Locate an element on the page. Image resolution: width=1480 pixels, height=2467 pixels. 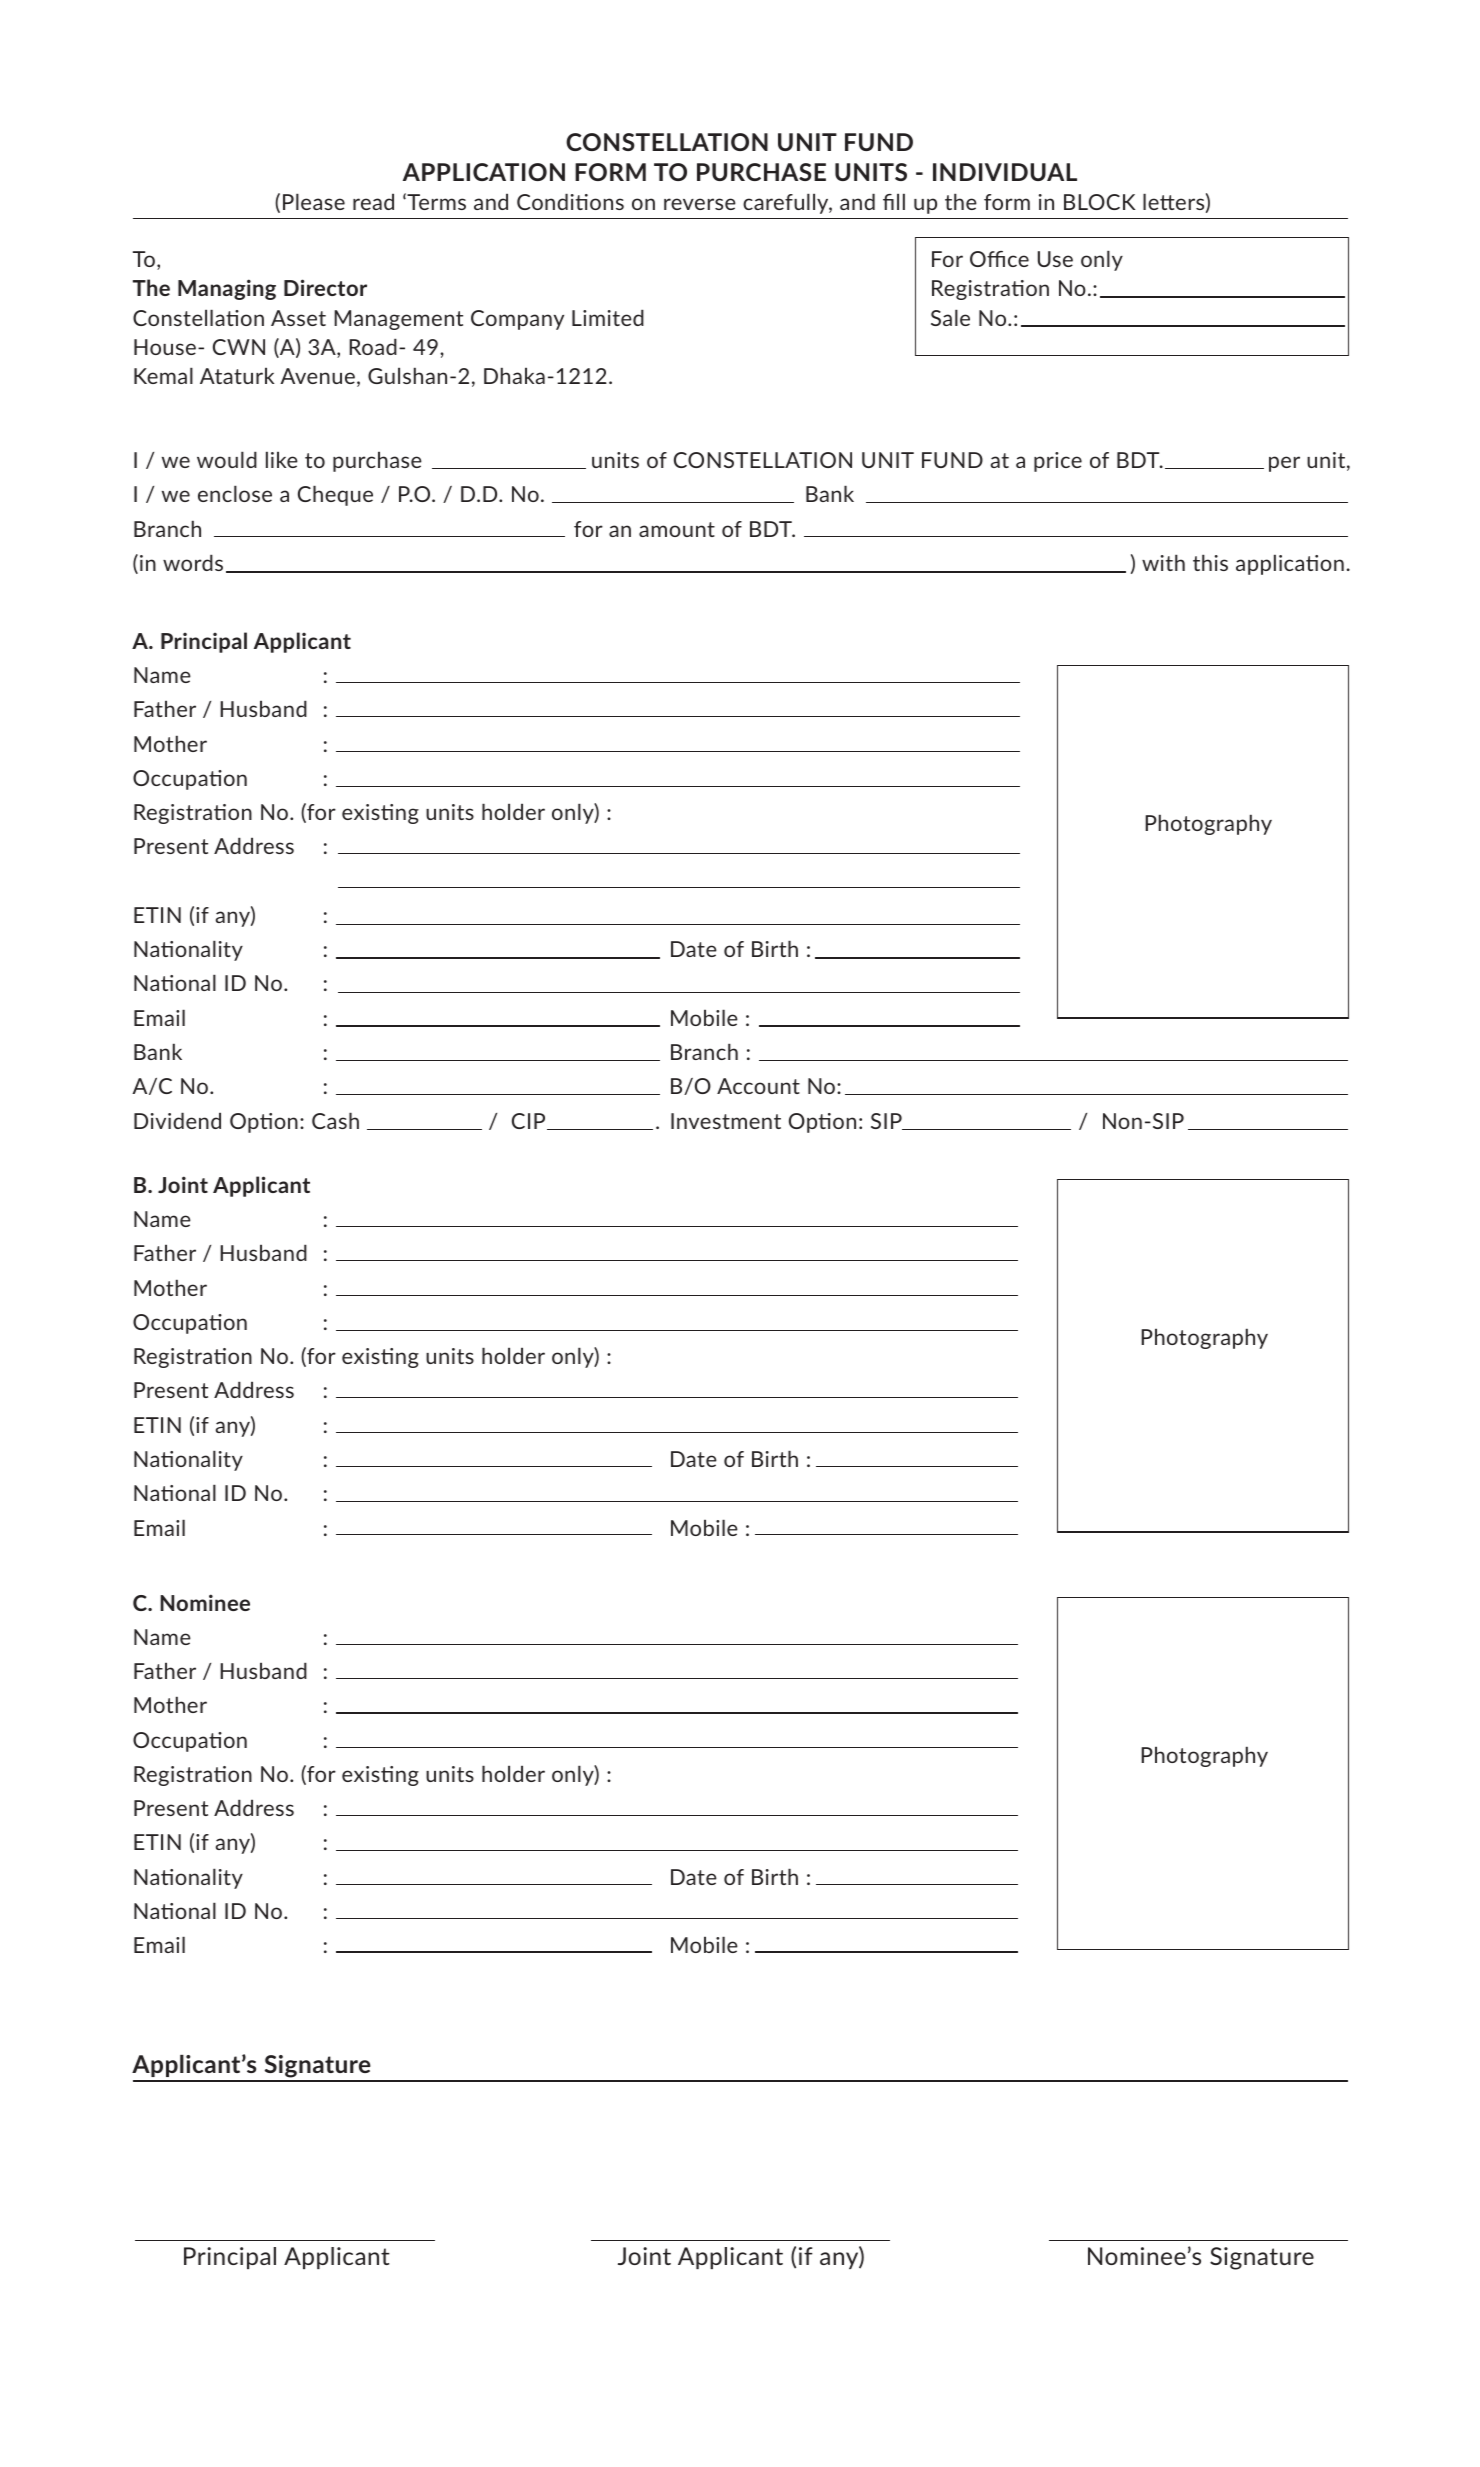
Please is located at coordinates (314, 201).
